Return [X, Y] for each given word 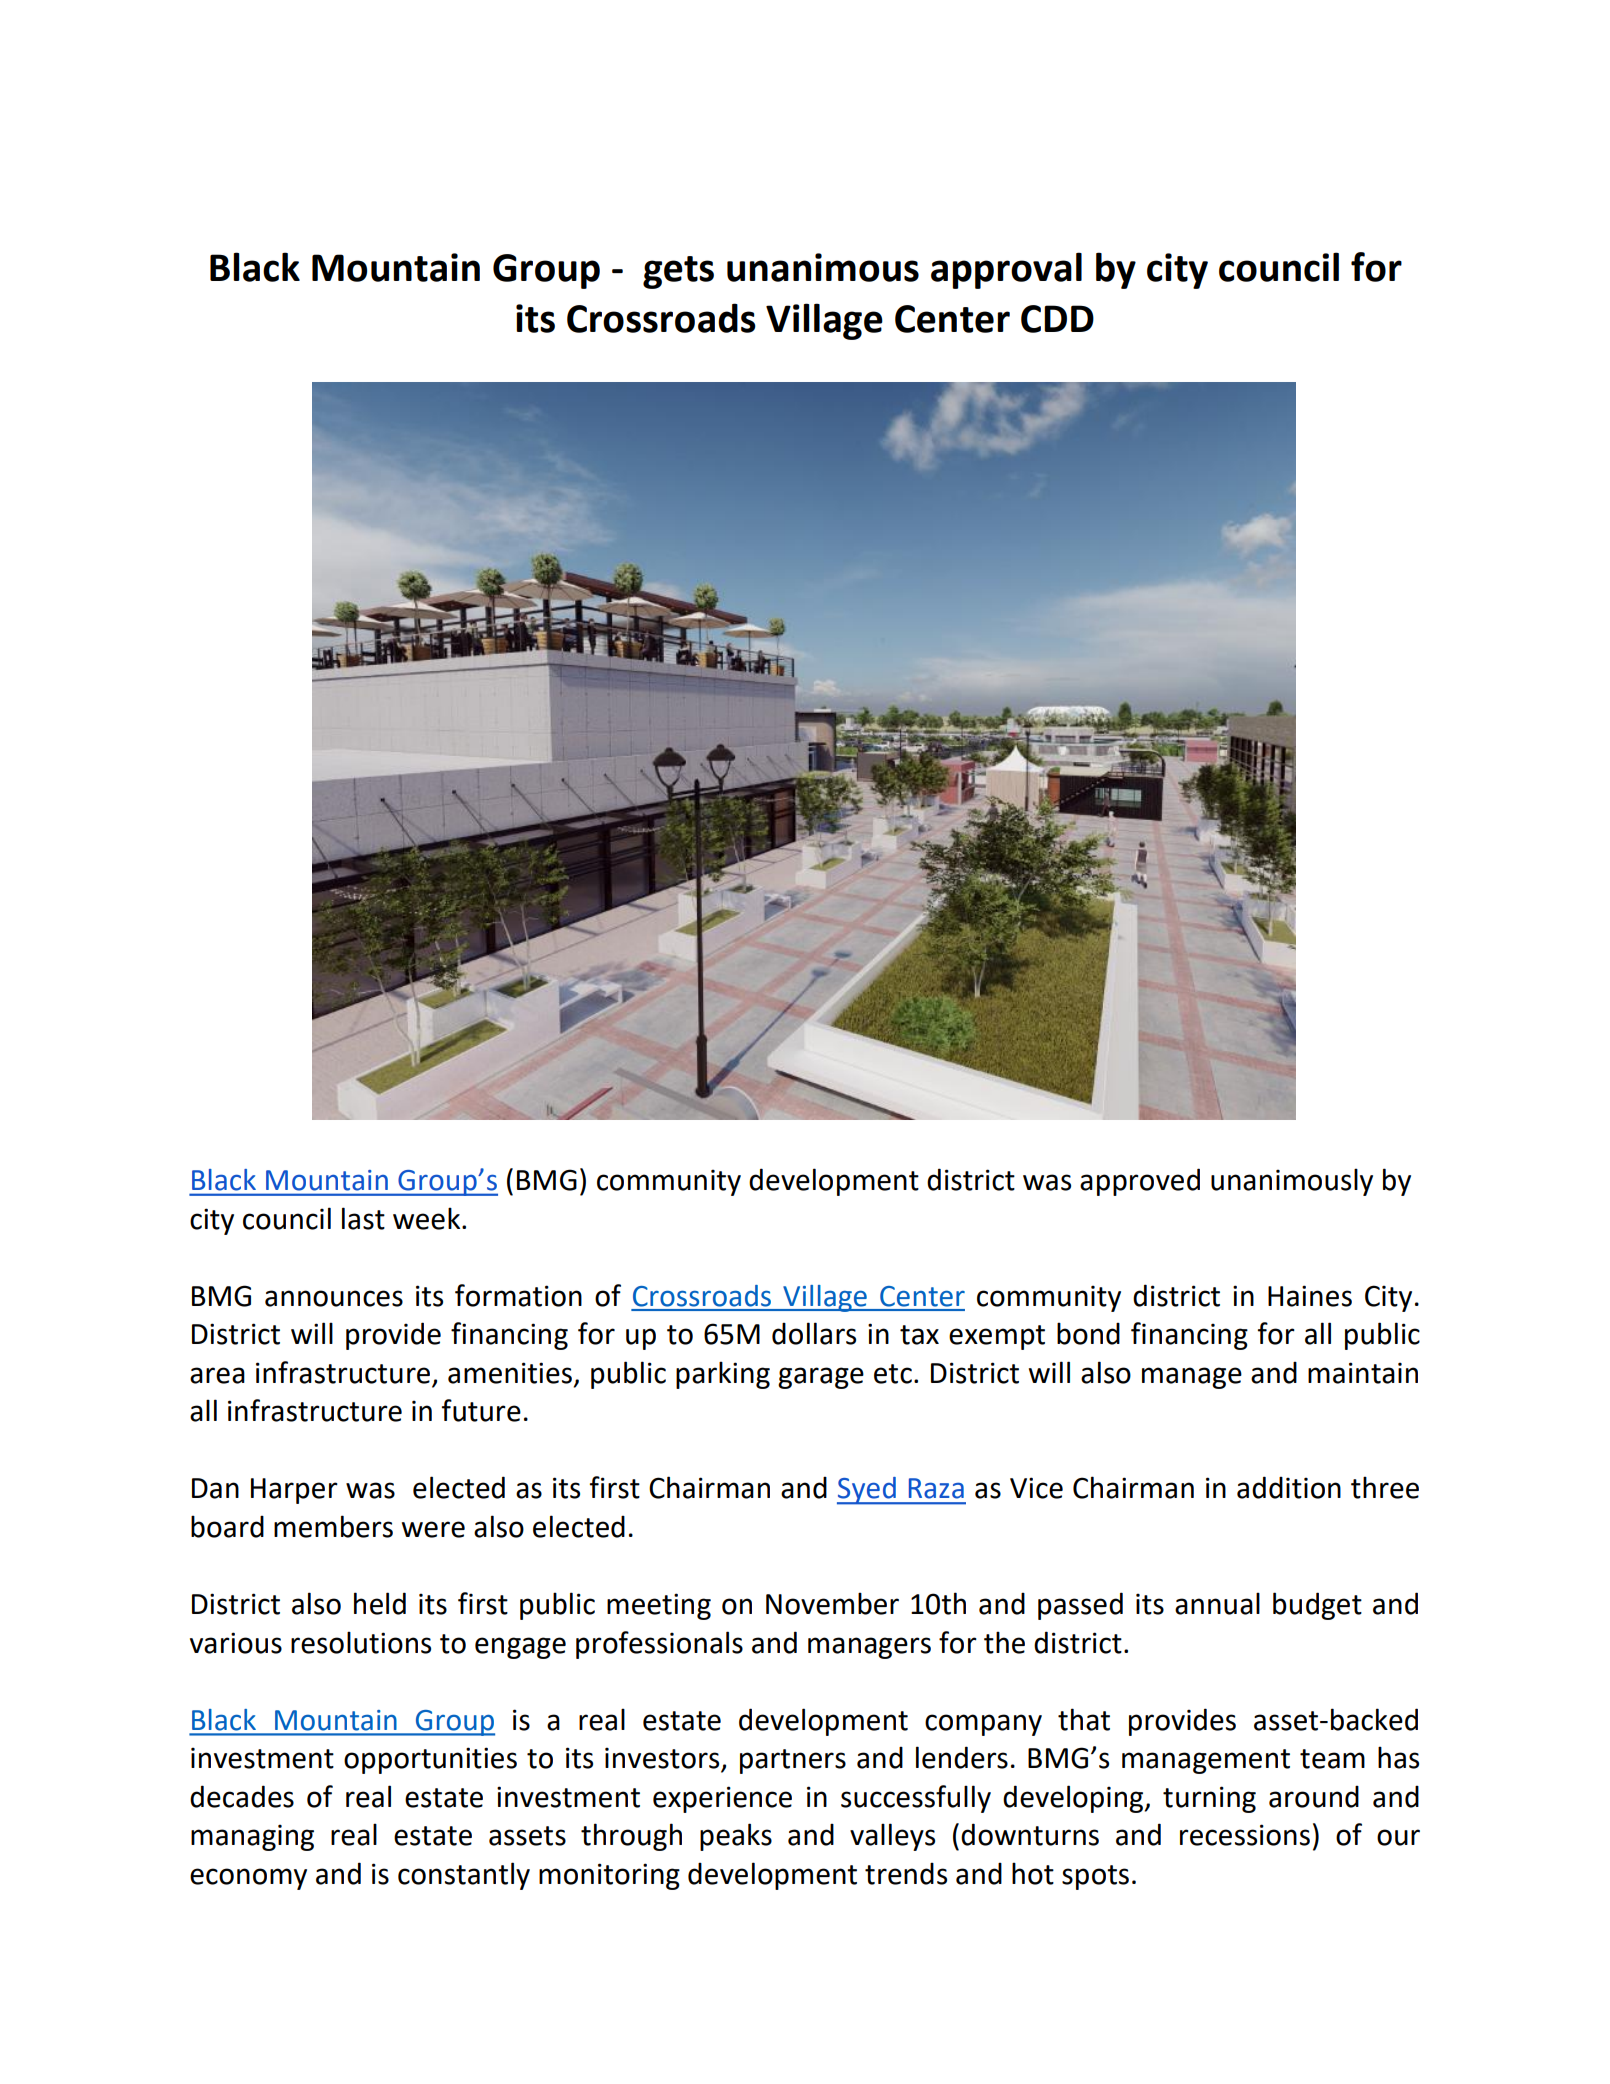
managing [252, 1837]
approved [1140, 1182]
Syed [867, 1491]
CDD [1057, 319]
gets [678, 272]
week [428, 1218]
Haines [1310, 1296]
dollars [814, 1333]
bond [1088, 1333]
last [363, 1218]
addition [1289, 1487]
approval [1006, 270]
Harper [294, 1491]
